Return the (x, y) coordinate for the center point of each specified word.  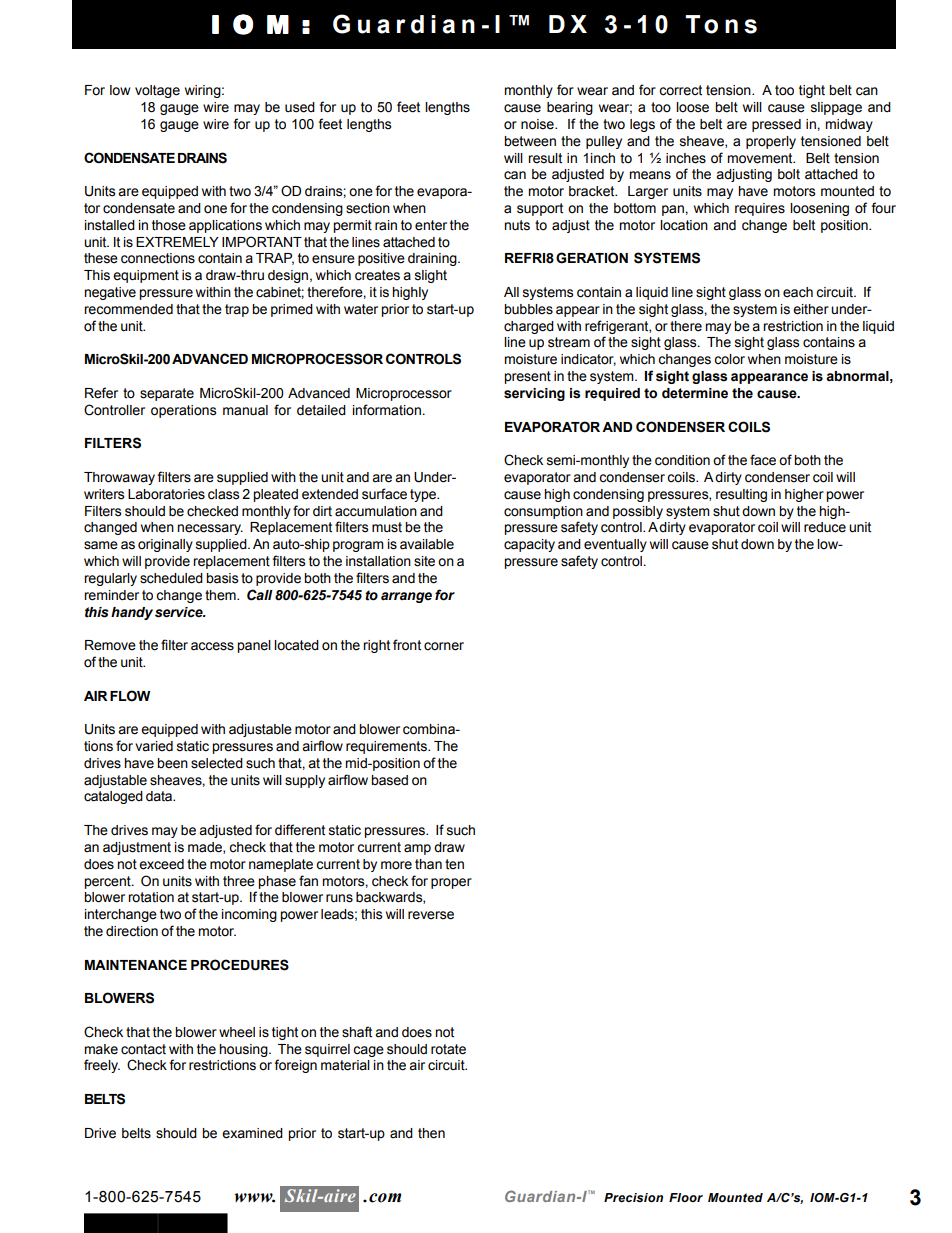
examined (252, 1133)
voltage (157, 91)
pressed (776, 125)
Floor (686, 1197)
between (530, 141)
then (431, 1133)
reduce (825, 527)
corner (444, 646)
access (212, 646)
